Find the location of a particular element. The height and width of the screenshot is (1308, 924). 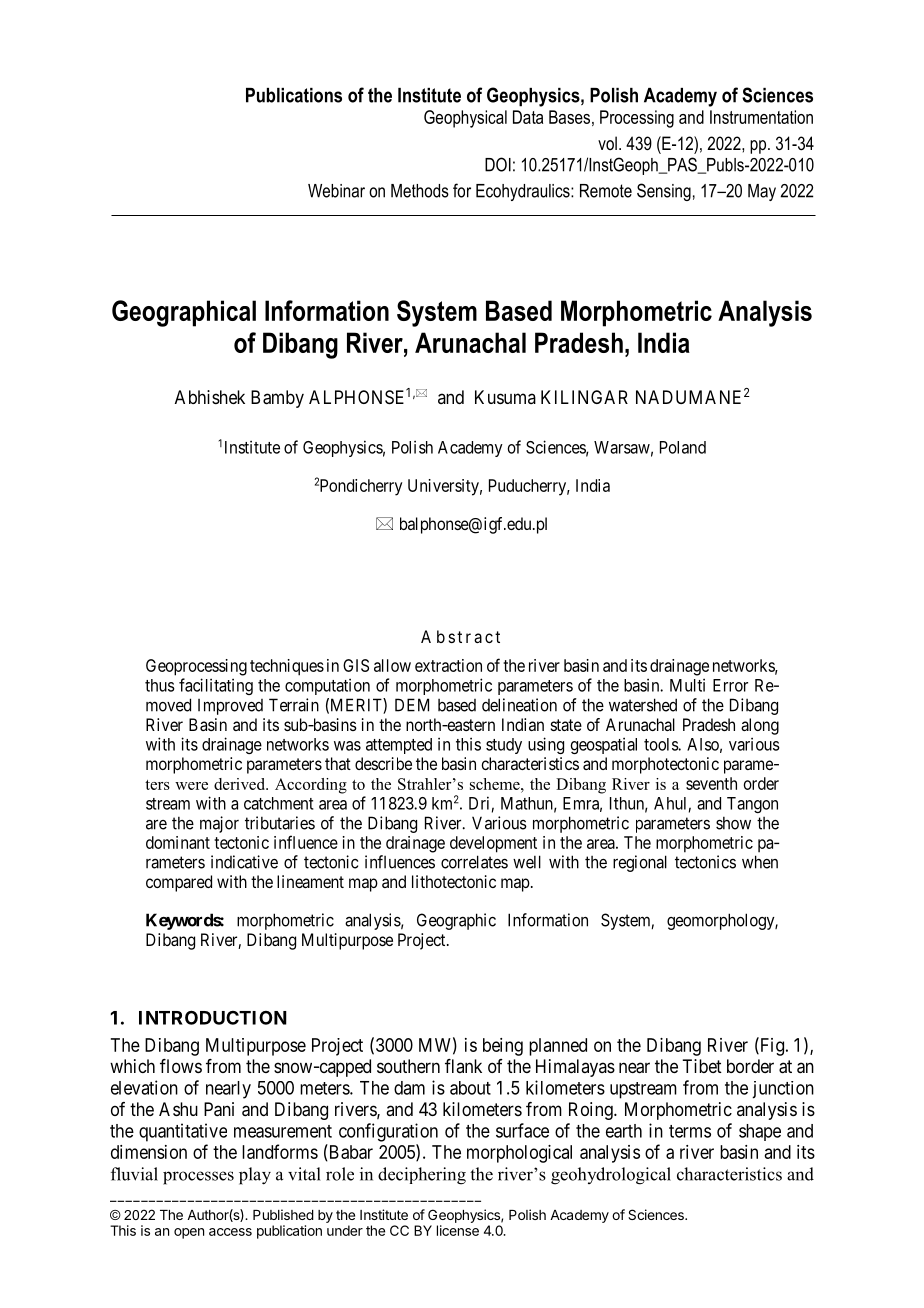

processes is located at coordinates (198, 1178).
